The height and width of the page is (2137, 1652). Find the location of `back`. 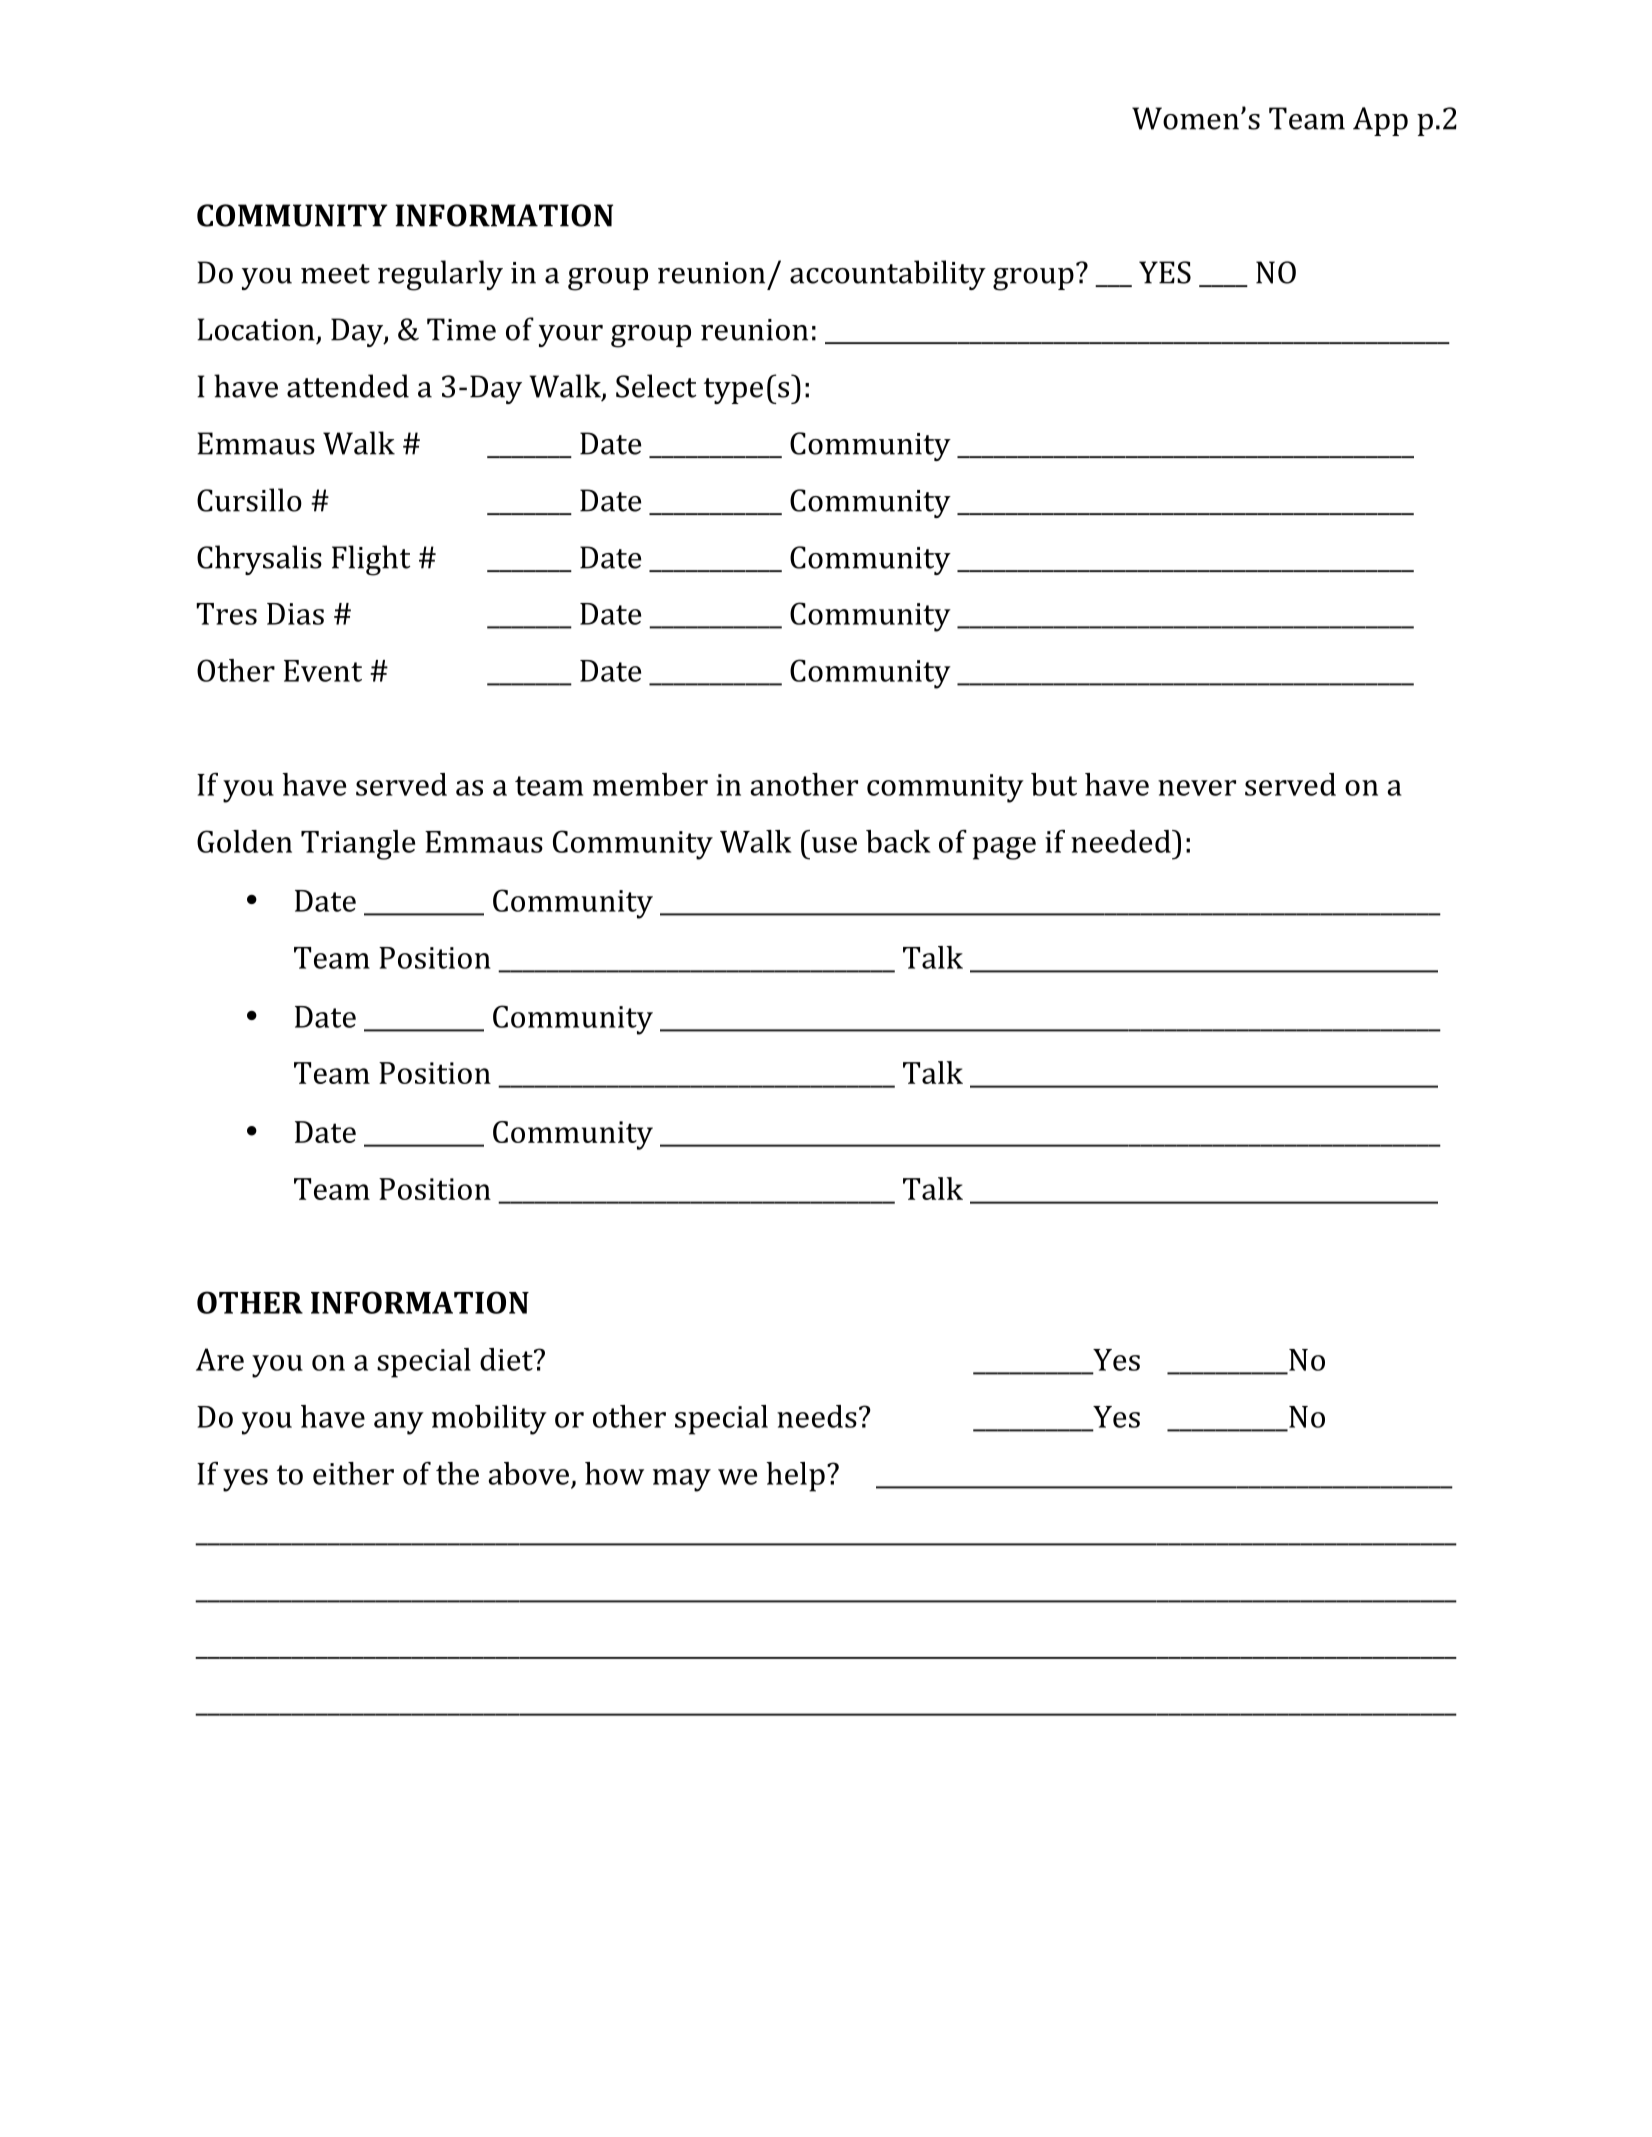

back is located at coordinates (898, 841).
